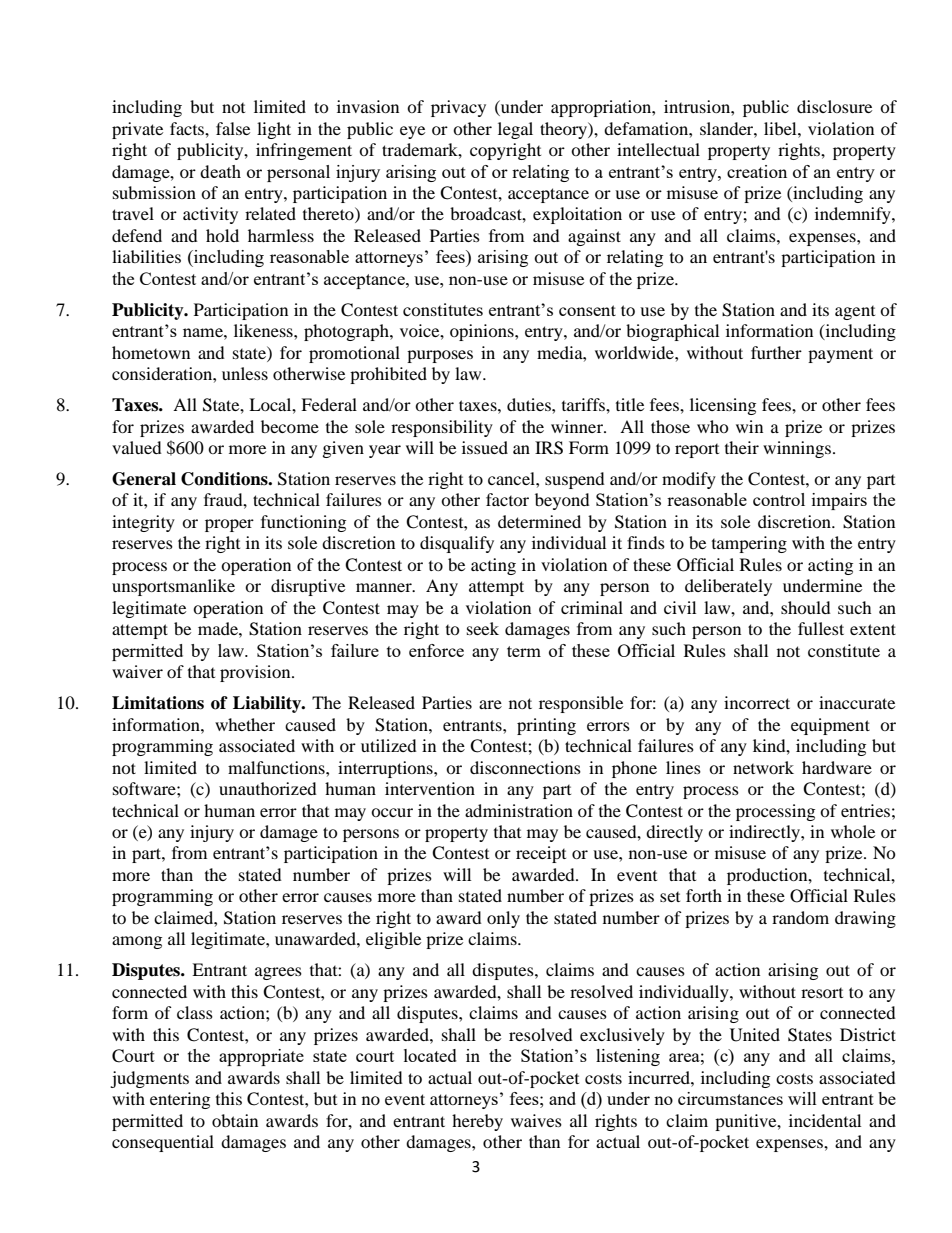  Describe the element at coordinates (173, 587) in the screenshot. I see `unsportsmanlike` at that location.
